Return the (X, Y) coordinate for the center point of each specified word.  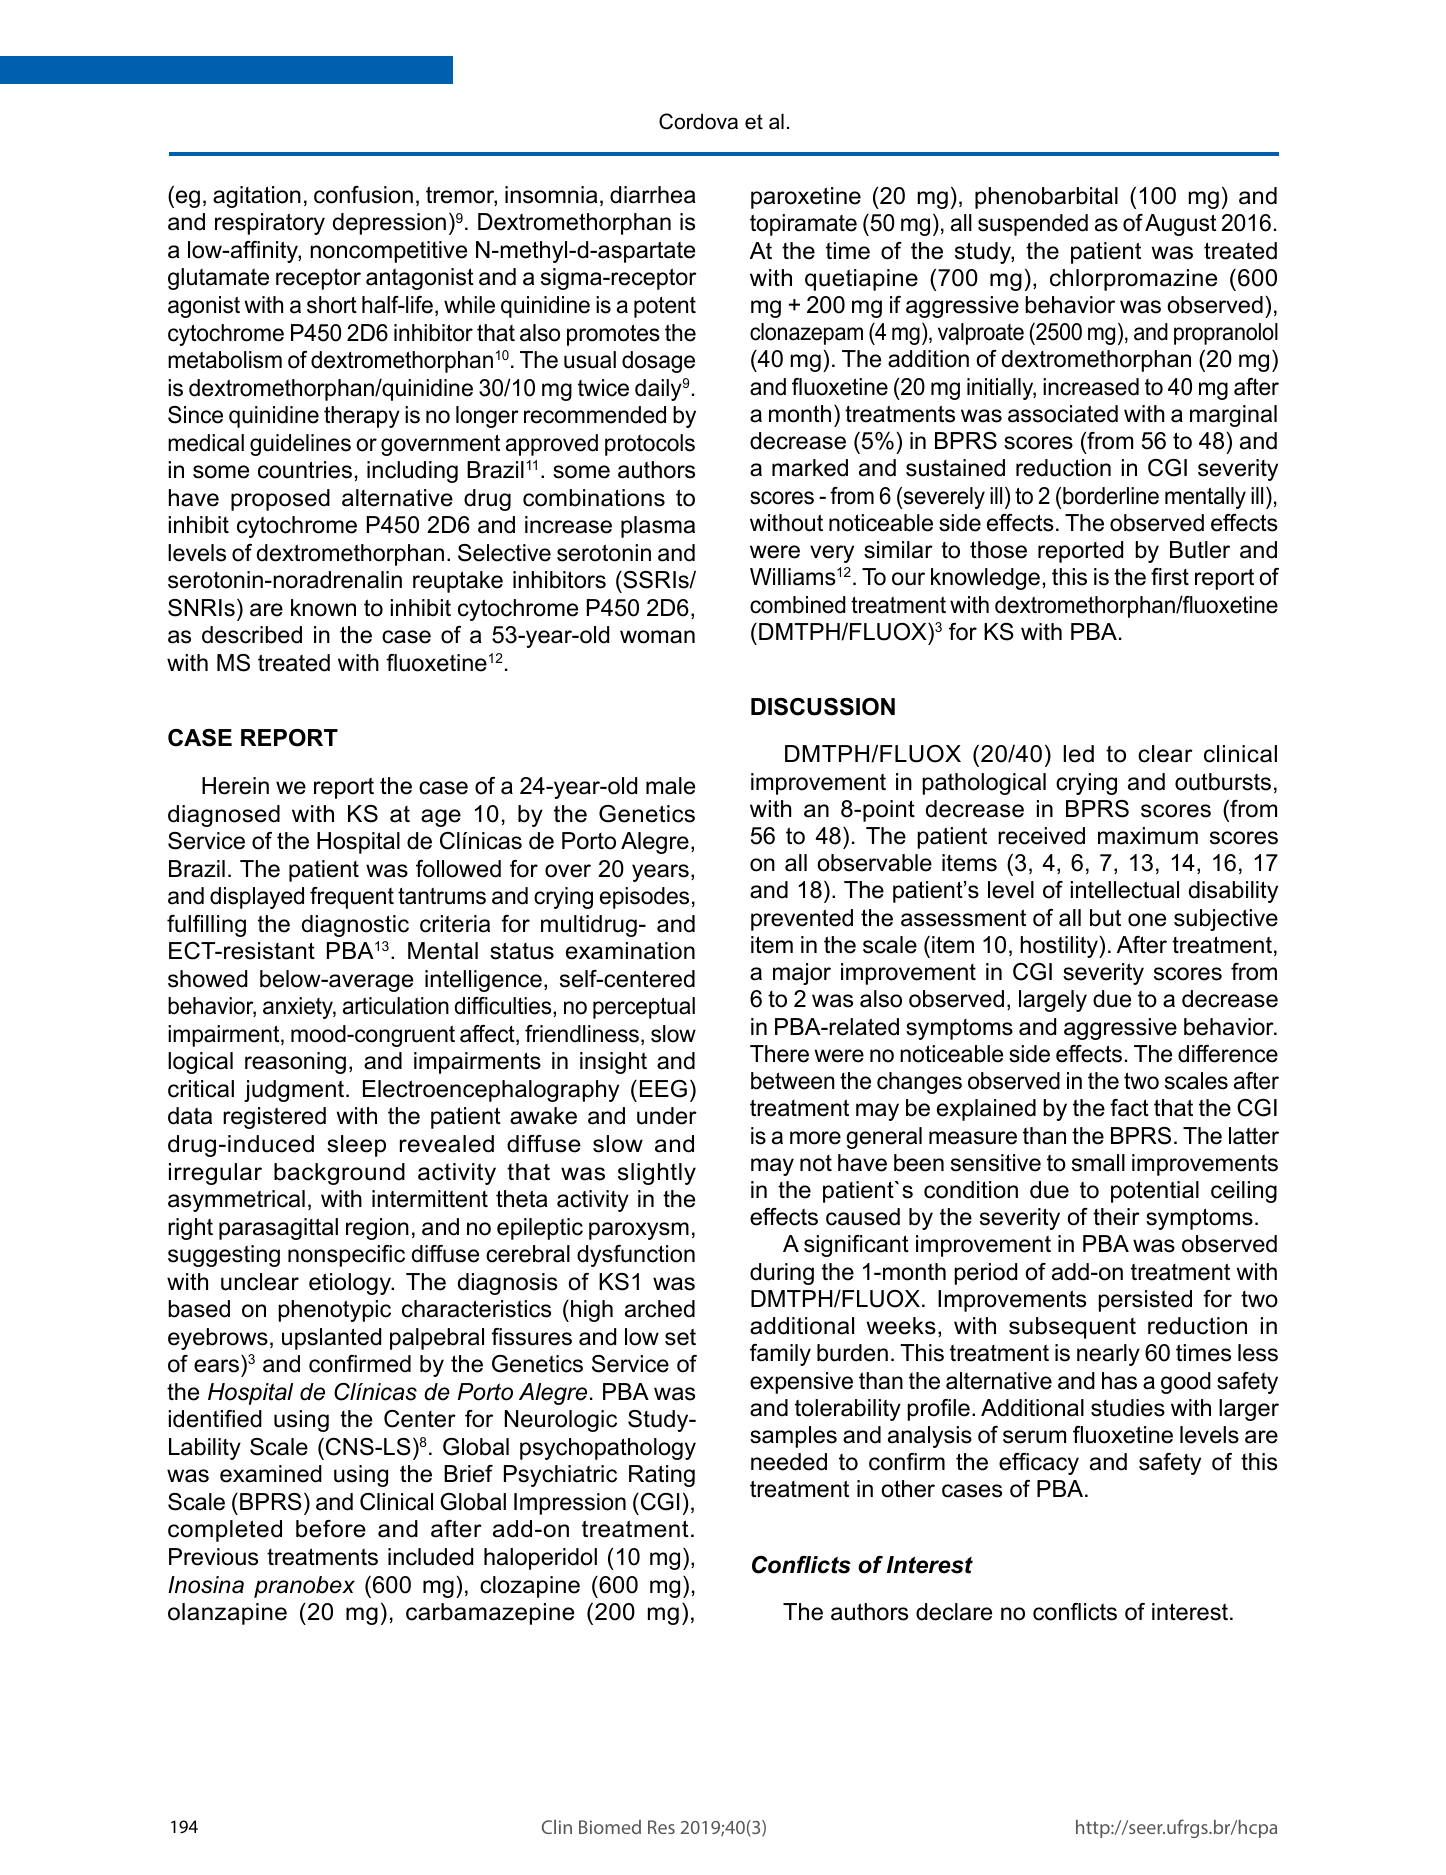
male (670, 786)
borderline (1111, 496)
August (1180, 225)
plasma (658, 527)
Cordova (698, 121)
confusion (363, 195)
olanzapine (227, 1614)
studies (1128, 1408)
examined (271, 1474)
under (667, 1116)
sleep (356, 1146)
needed (789, 1462)
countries (305, 470)
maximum (1148, 836)
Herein (235, 786)
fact (1129, 1108)
